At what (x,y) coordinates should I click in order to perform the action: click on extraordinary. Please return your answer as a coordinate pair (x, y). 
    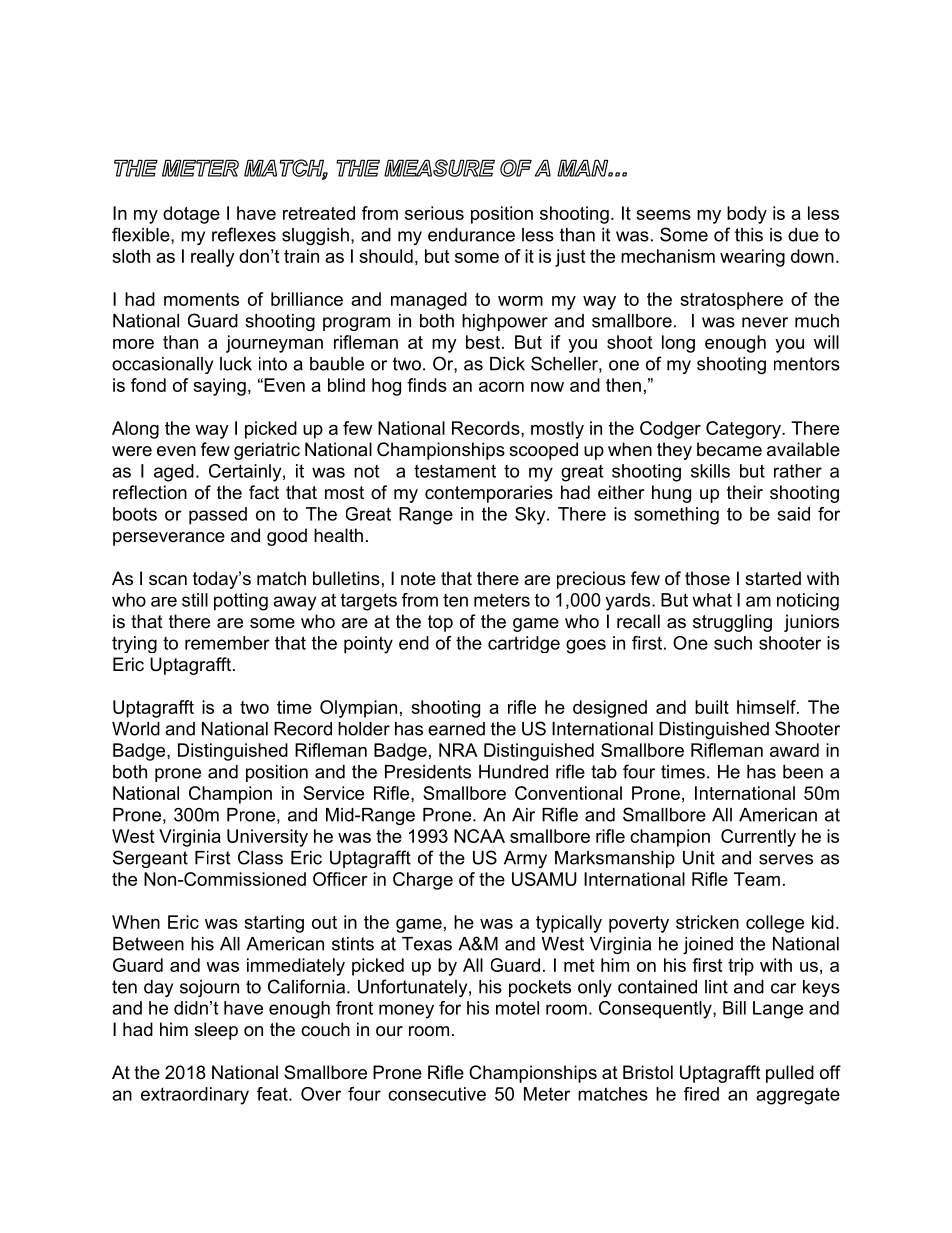
    Looking at the image, I should click on (195, 1096).
